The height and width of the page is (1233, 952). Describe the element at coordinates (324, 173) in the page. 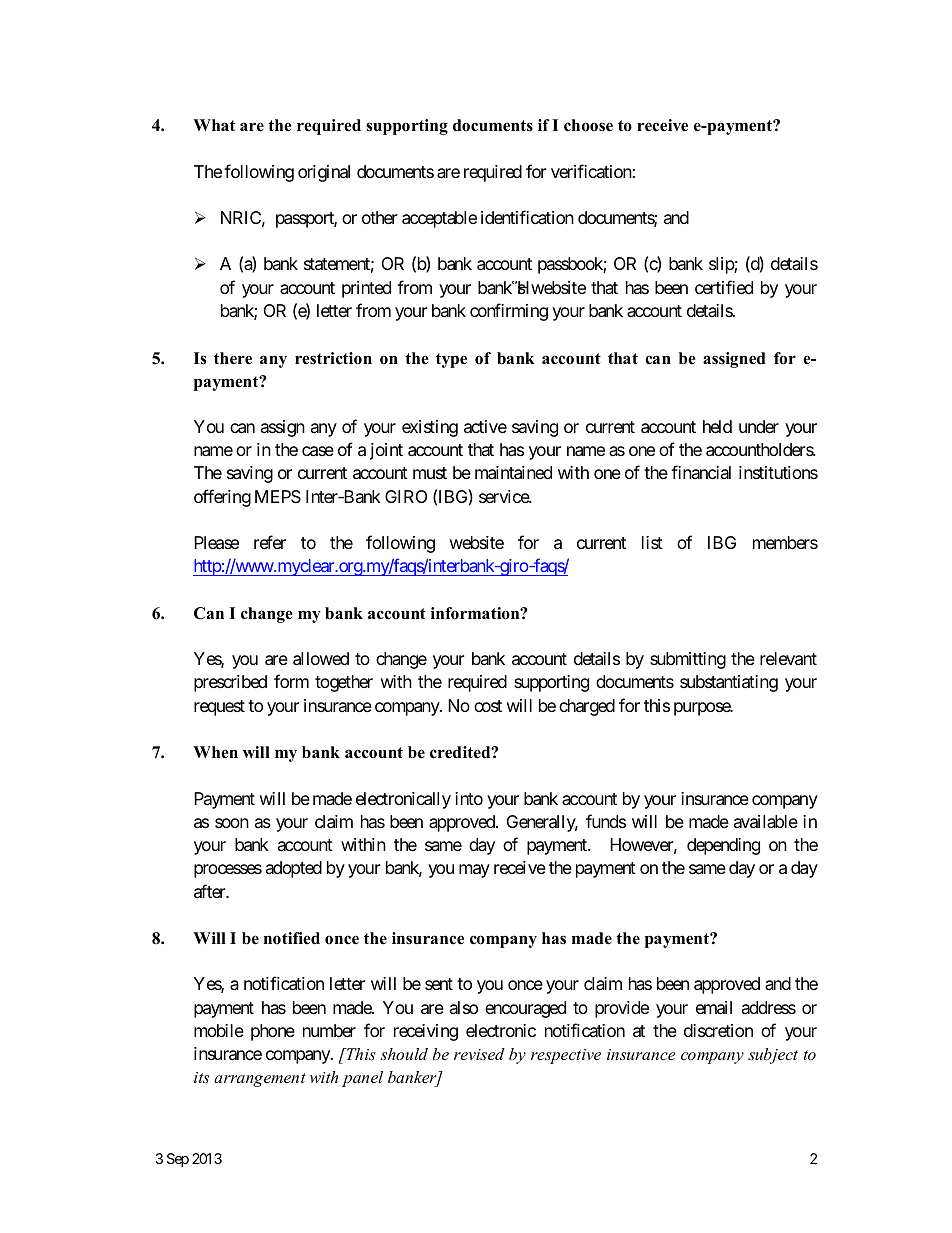

I see `original` at that location.
